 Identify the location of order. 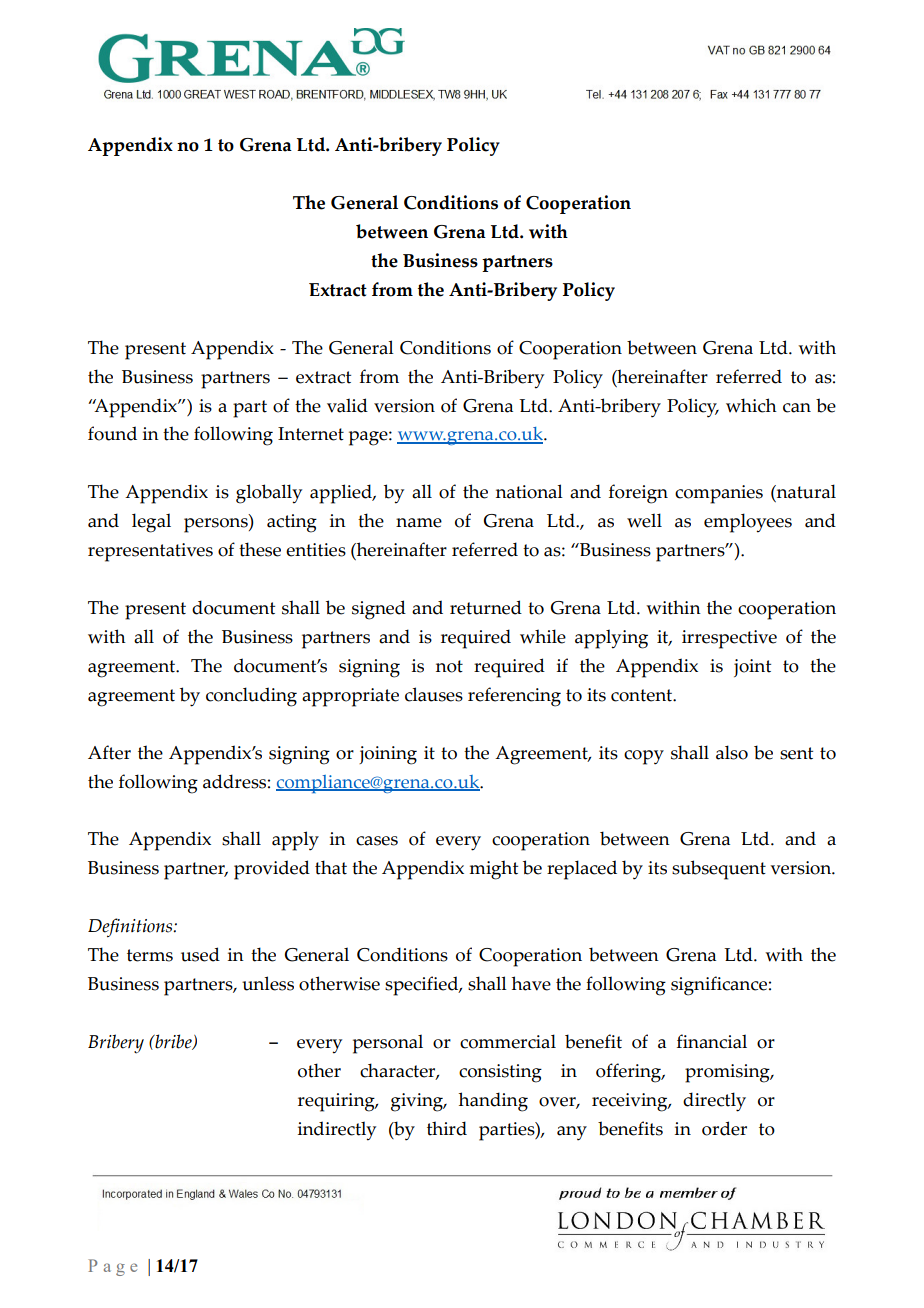
(724, 1128).
